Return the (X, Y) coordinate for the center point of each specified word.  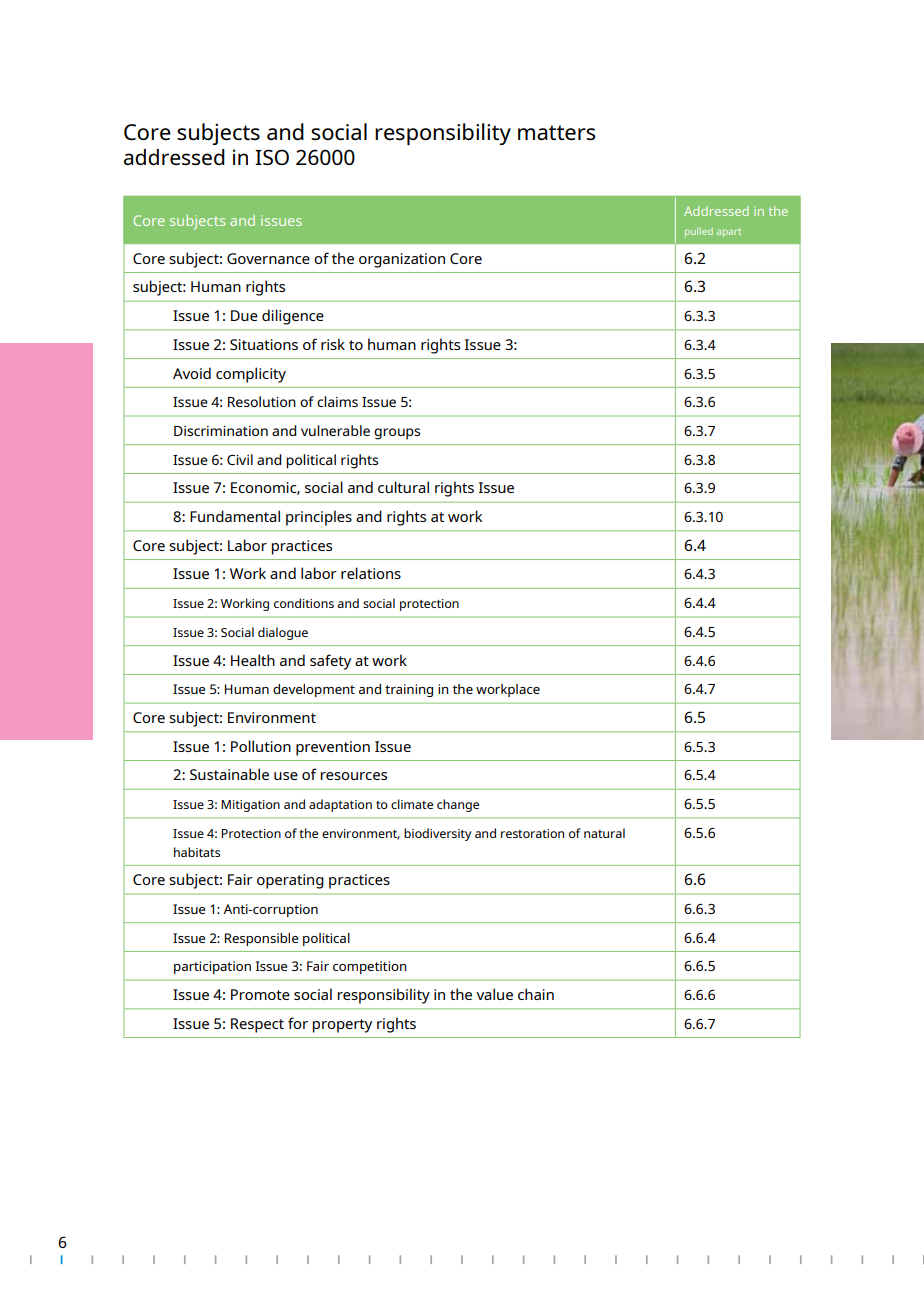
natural (604, 833)
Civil (240, 459)
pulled (699, 232)
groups (397, 434)
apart (729, 233)
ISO (272, 157)
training (409, 690)
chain (536, 994)
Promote (260, 994)
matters (556, 132)
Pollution (261, 746)
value (494, 994)
